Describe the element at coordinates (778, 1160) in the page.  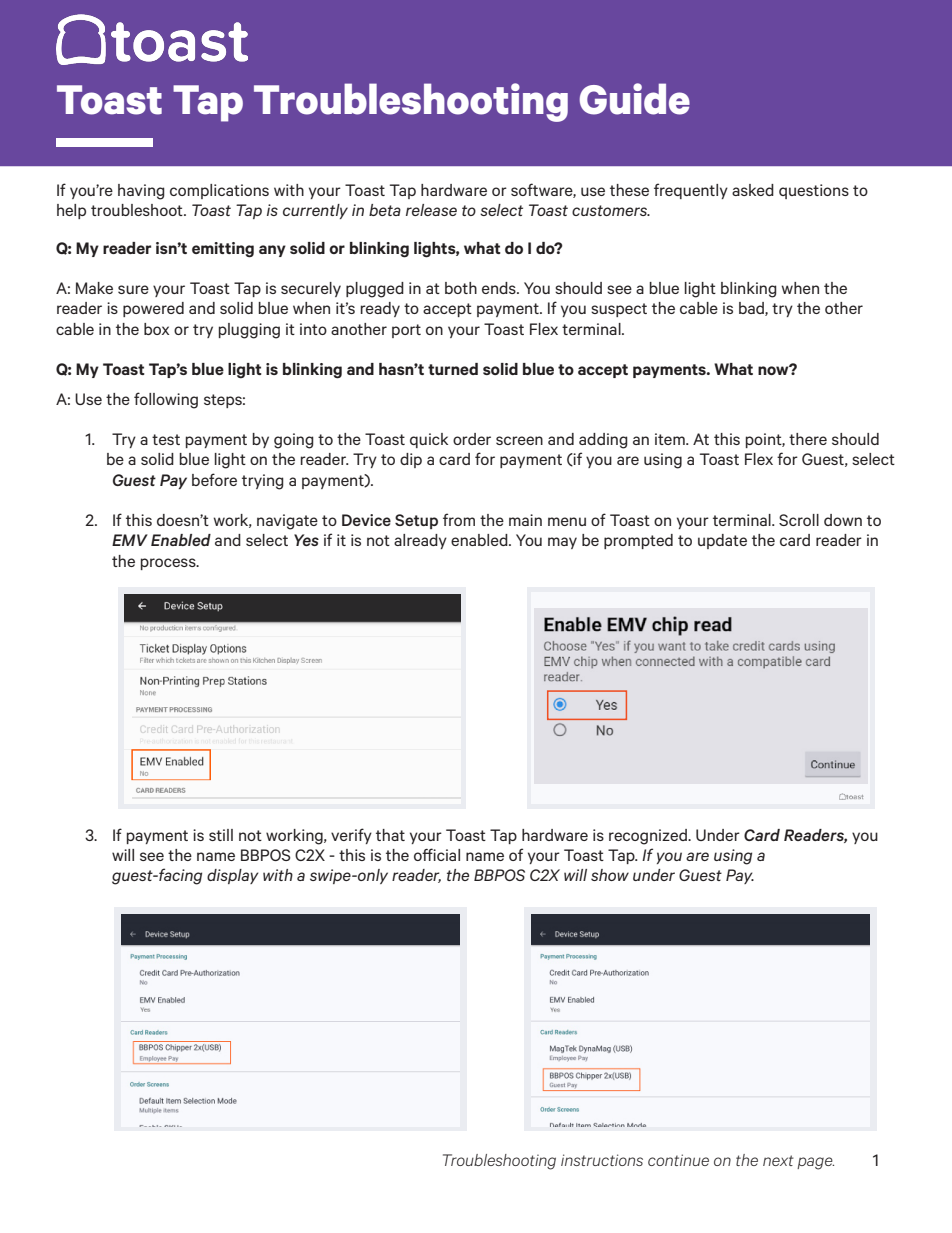
I see `next` at that location.
